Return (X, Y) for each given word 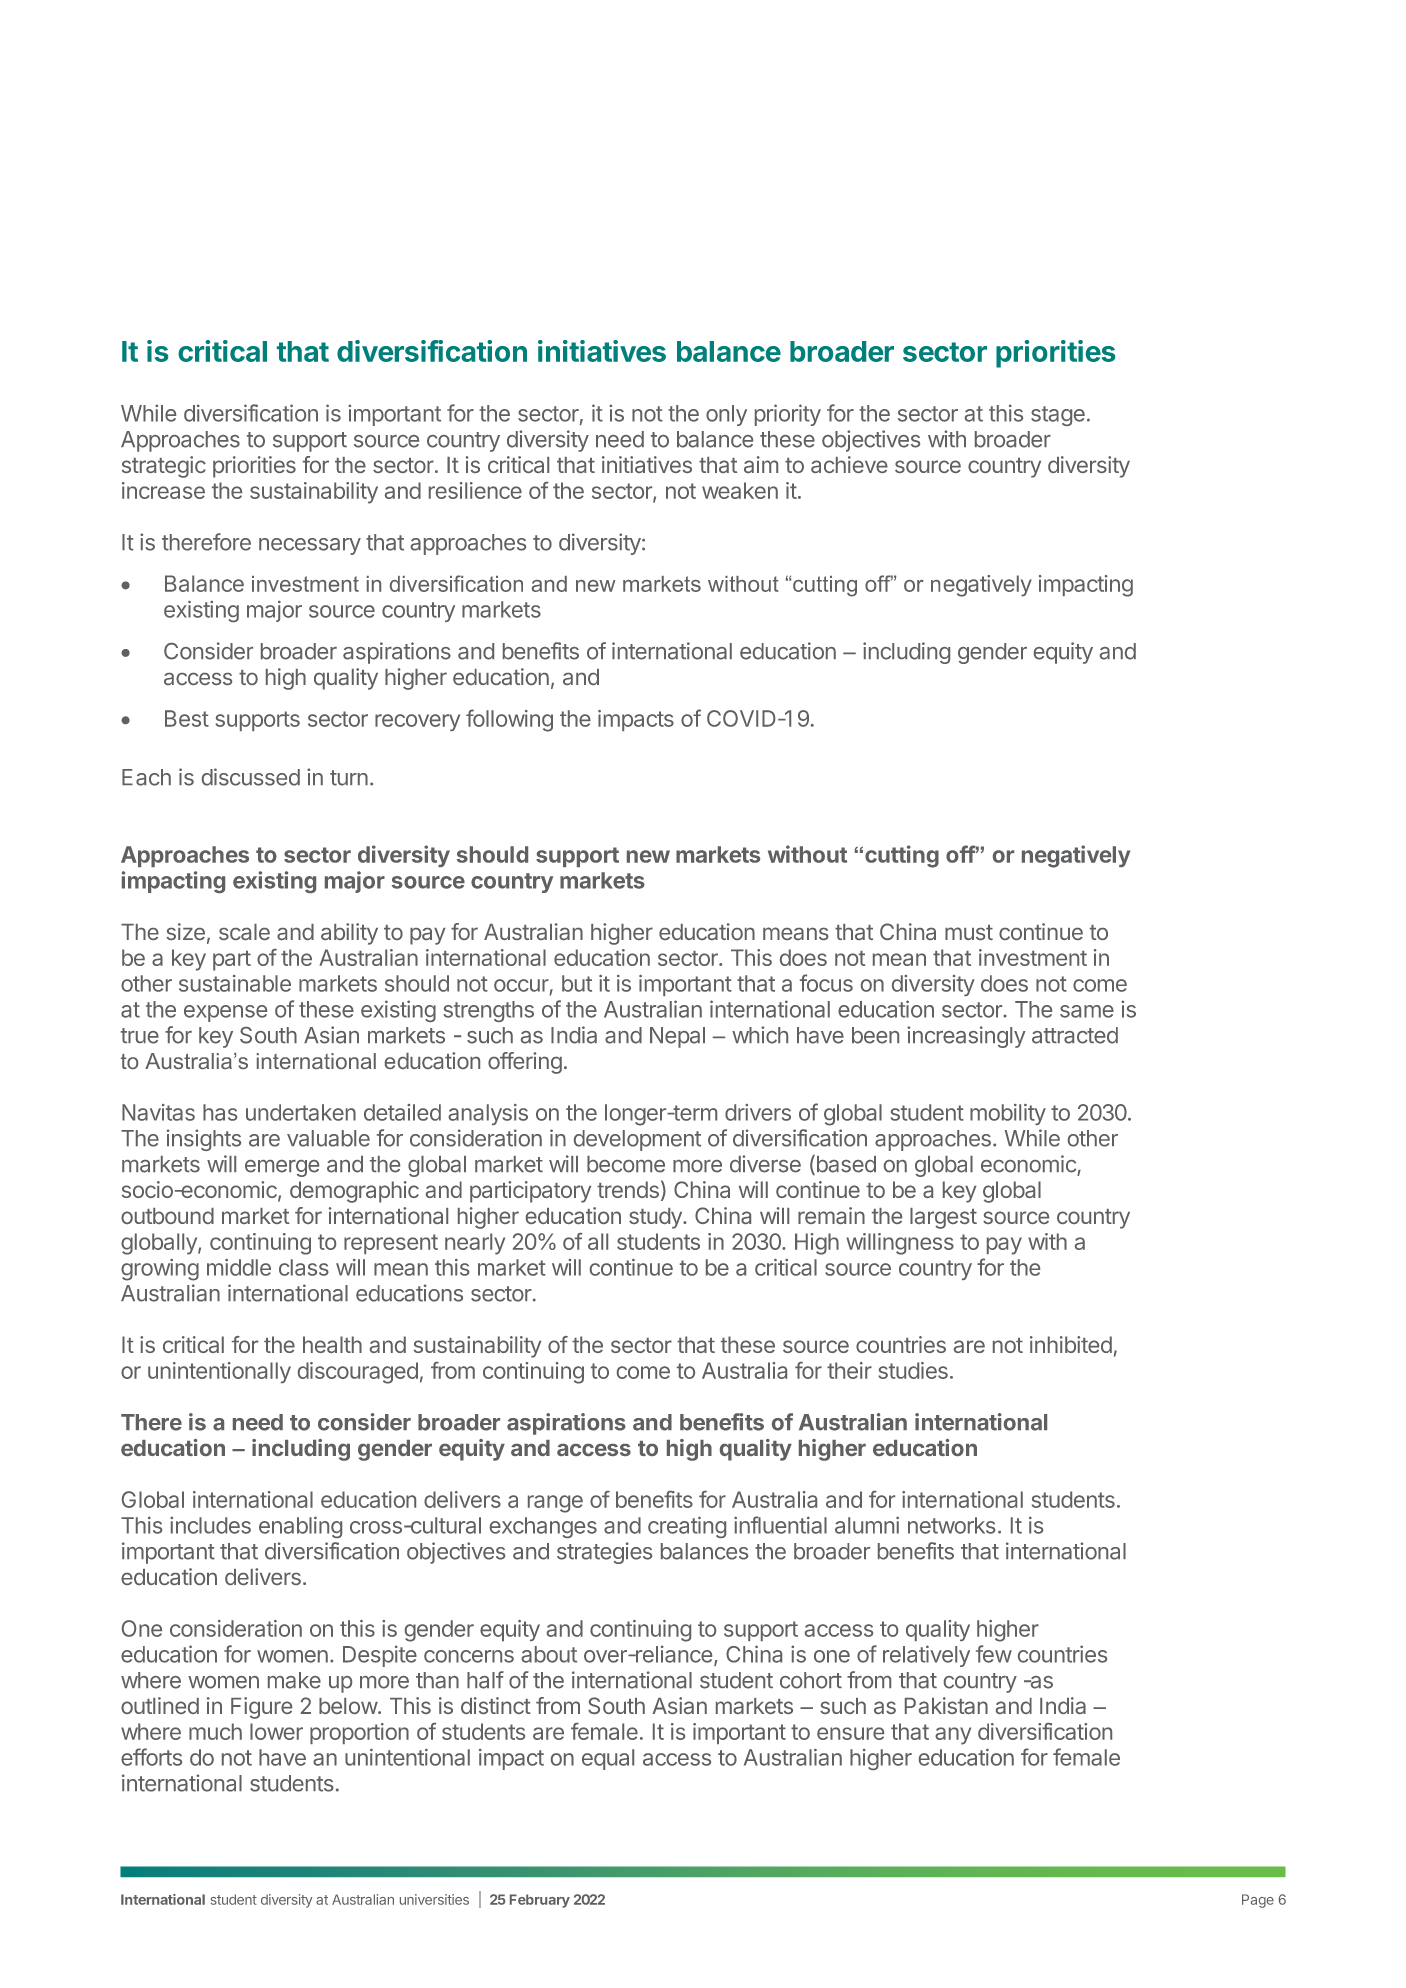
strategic (164, 467)
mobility (1008, 1114)
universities (434, 1899)
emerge (282, 1168)
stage (1058, 416)
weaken (740, 490)
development (637, 1140)
